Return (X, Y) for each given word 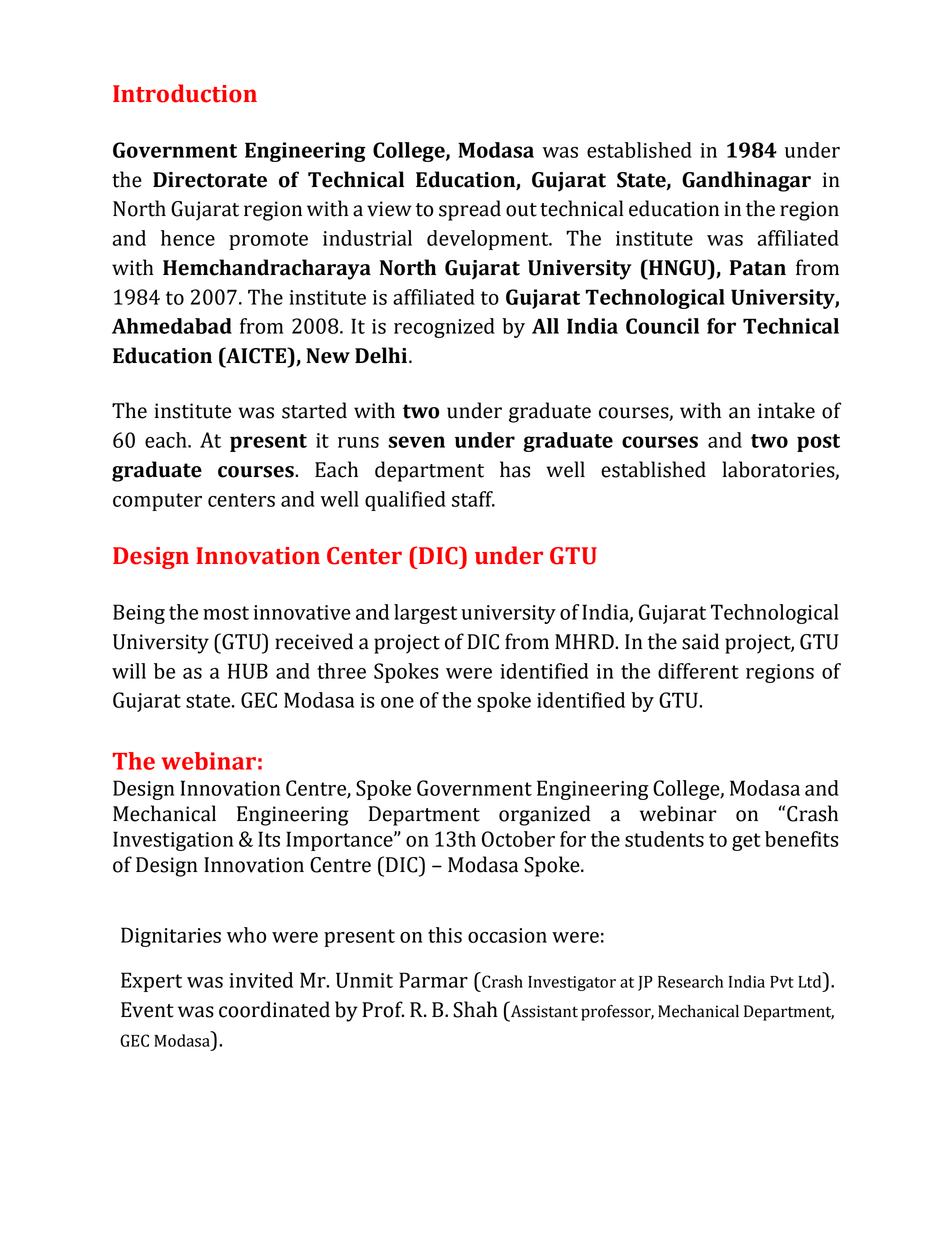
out (521, 210)
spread (470, 210)
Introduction (185, 93)
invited (261, 980)
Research (690, 981)
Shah (475, 1009)
